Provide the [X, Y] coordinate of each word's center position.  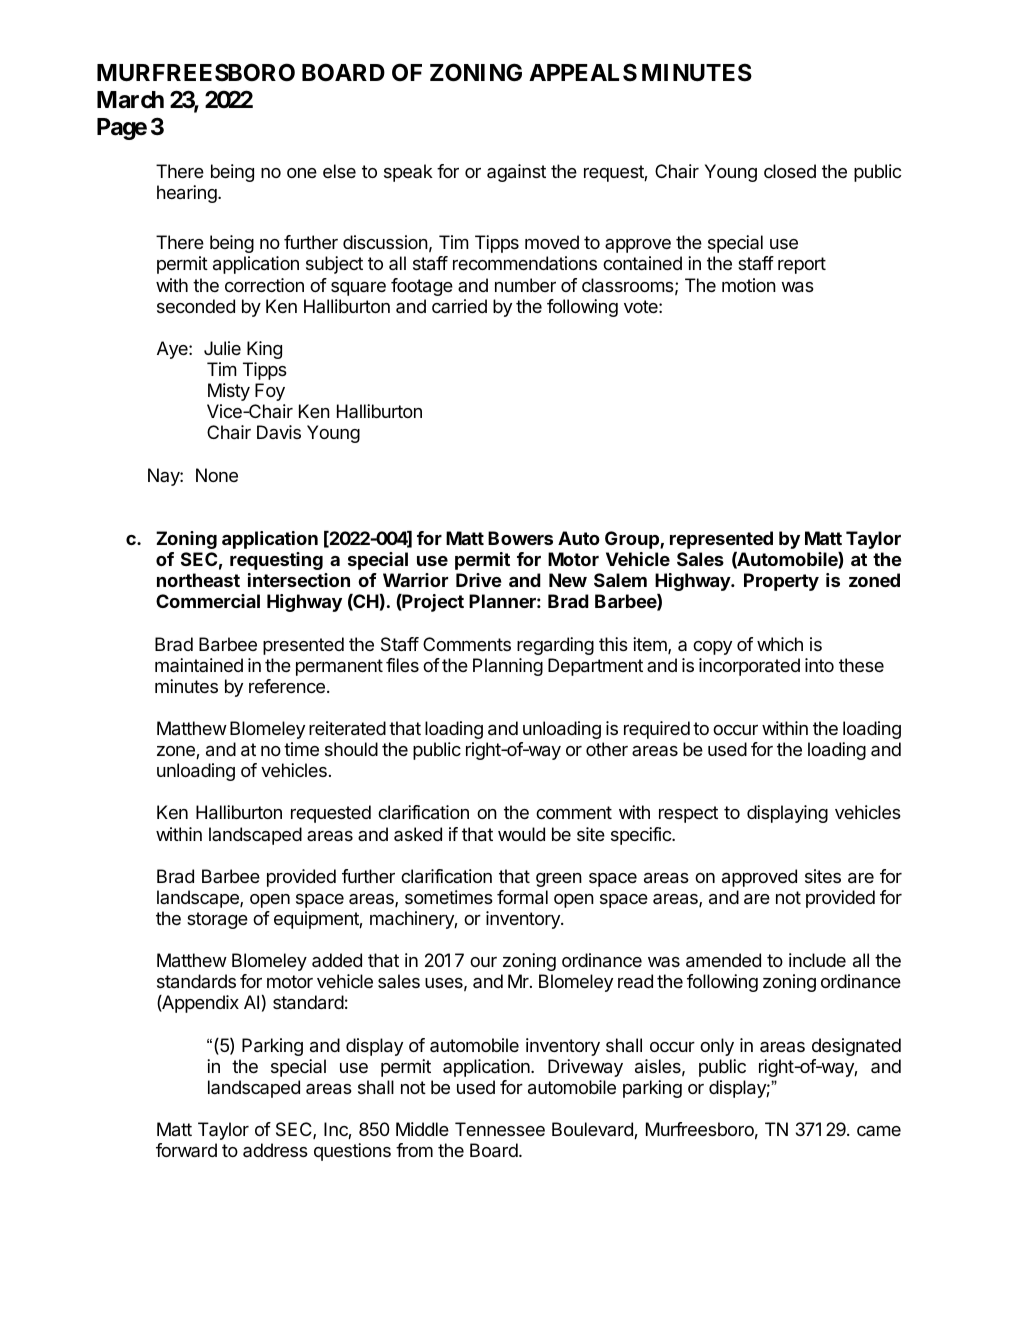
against [516, 173]
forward [186, 1150]
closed [790, 171]
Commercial [208, 601]
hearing [188, 194]
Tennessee [500, 1129]
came [879, 1131]
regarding [555, 646]
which [780, 644]
